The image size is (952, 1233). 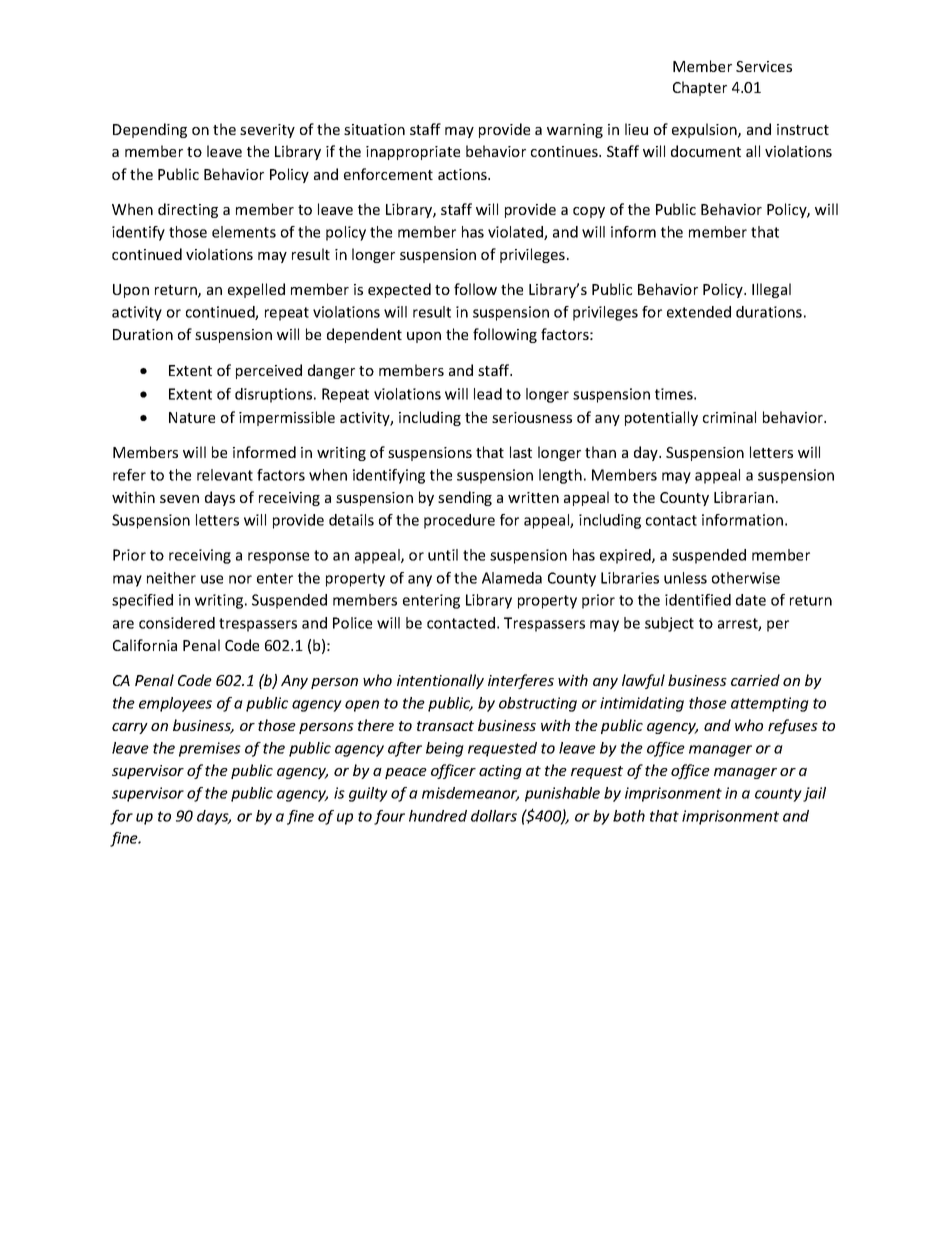 I want to click on otherwise, so click(x=746, y=578).
